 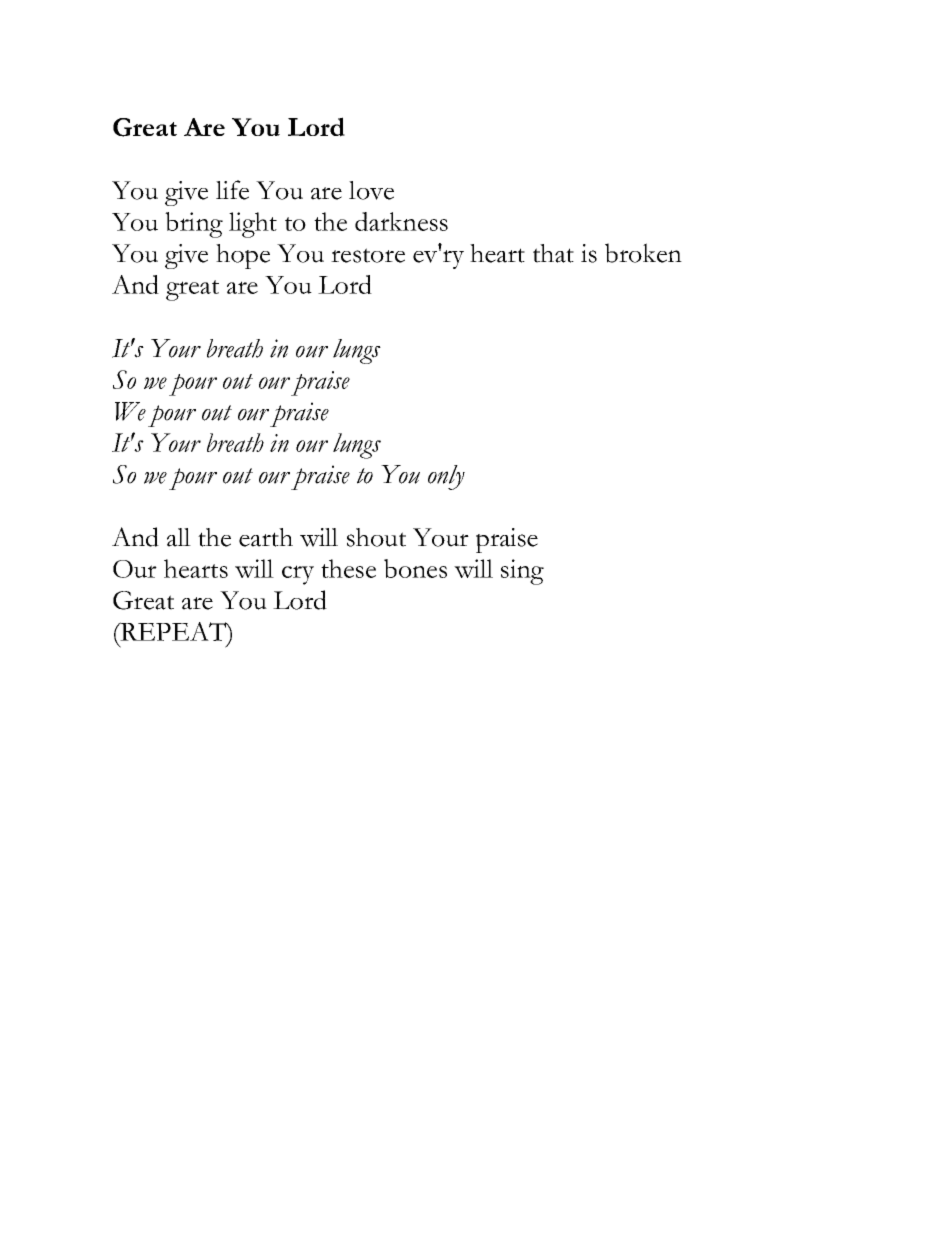 What do you see at coordinates (446, 477) in the document?
I see `only` at bounding box center [446, 477].
